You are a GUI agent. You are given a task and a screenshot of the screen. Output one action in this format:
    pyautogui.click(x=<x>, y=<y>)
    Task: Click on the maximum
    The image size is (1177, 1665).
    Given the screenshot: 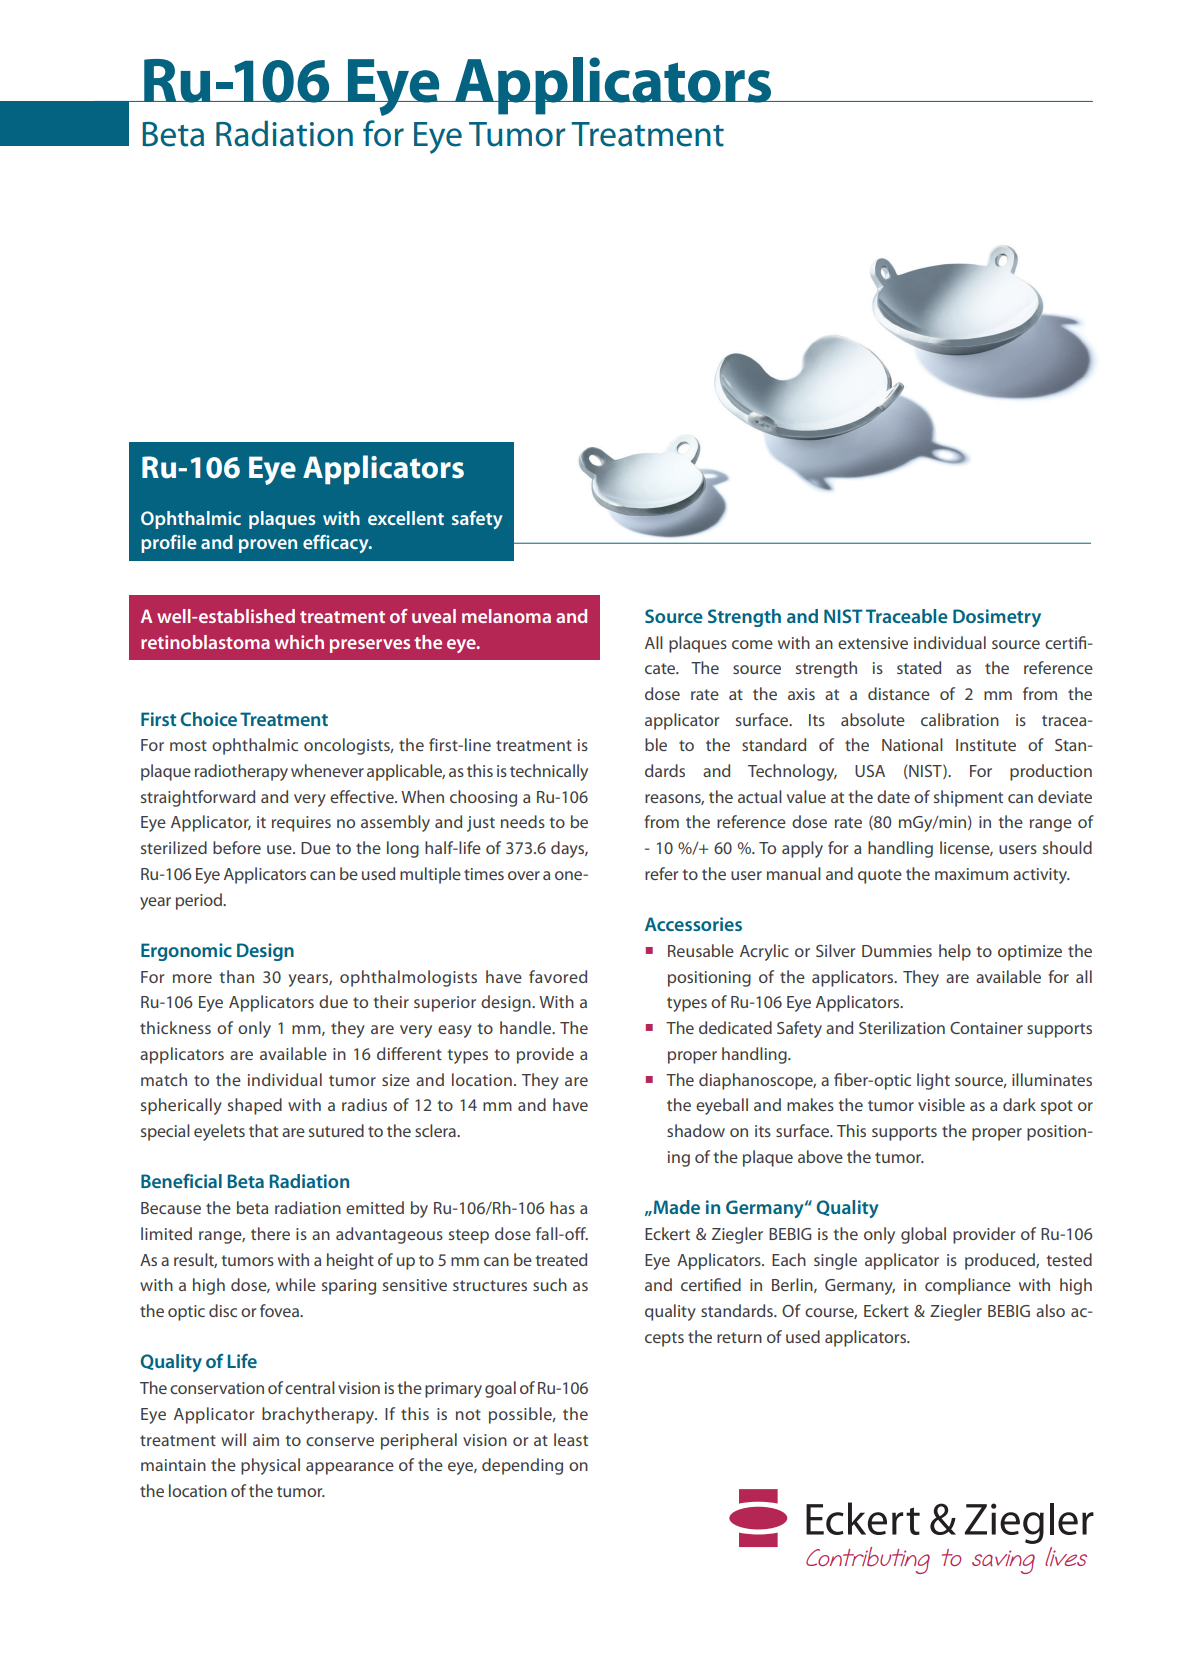 What is the action you would take?
    pyautogui.click(x=971, y=874)
